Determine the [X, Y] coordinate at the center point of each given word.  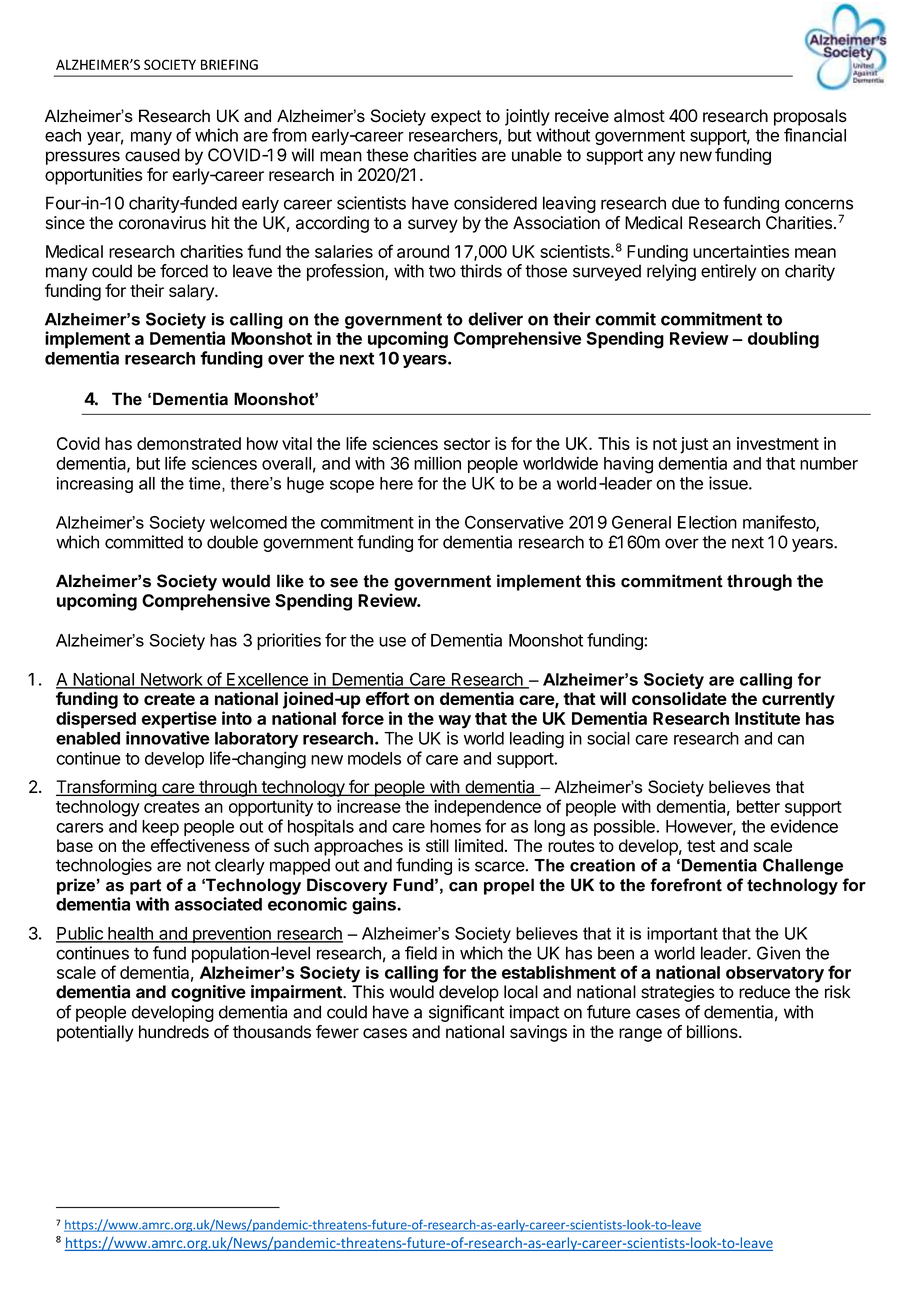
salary [192, 292]
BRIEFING [229, 64]
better [758, 806]
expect [456, 118]
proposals [810, 117]
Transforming [107, 788]
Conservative [514, 522]
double [232, 542]
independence [487, 808]
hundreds [174, 1032]
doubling [783, 340]
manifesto [780, 523]
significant [466, 1013]
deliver [495, 319]
